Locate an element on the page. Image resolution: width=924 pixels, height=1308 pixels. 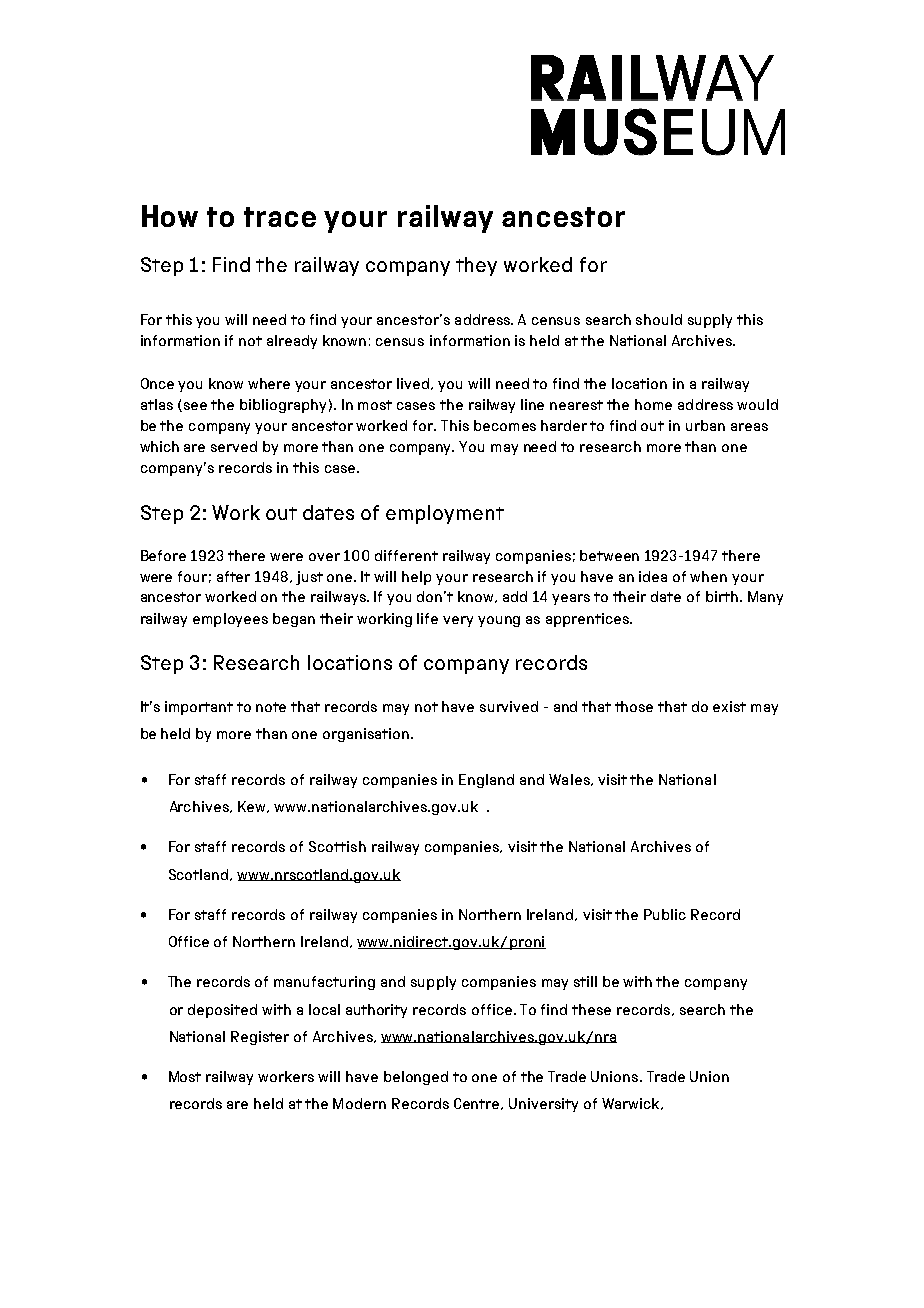
they is located at coordinates (476, 266).
